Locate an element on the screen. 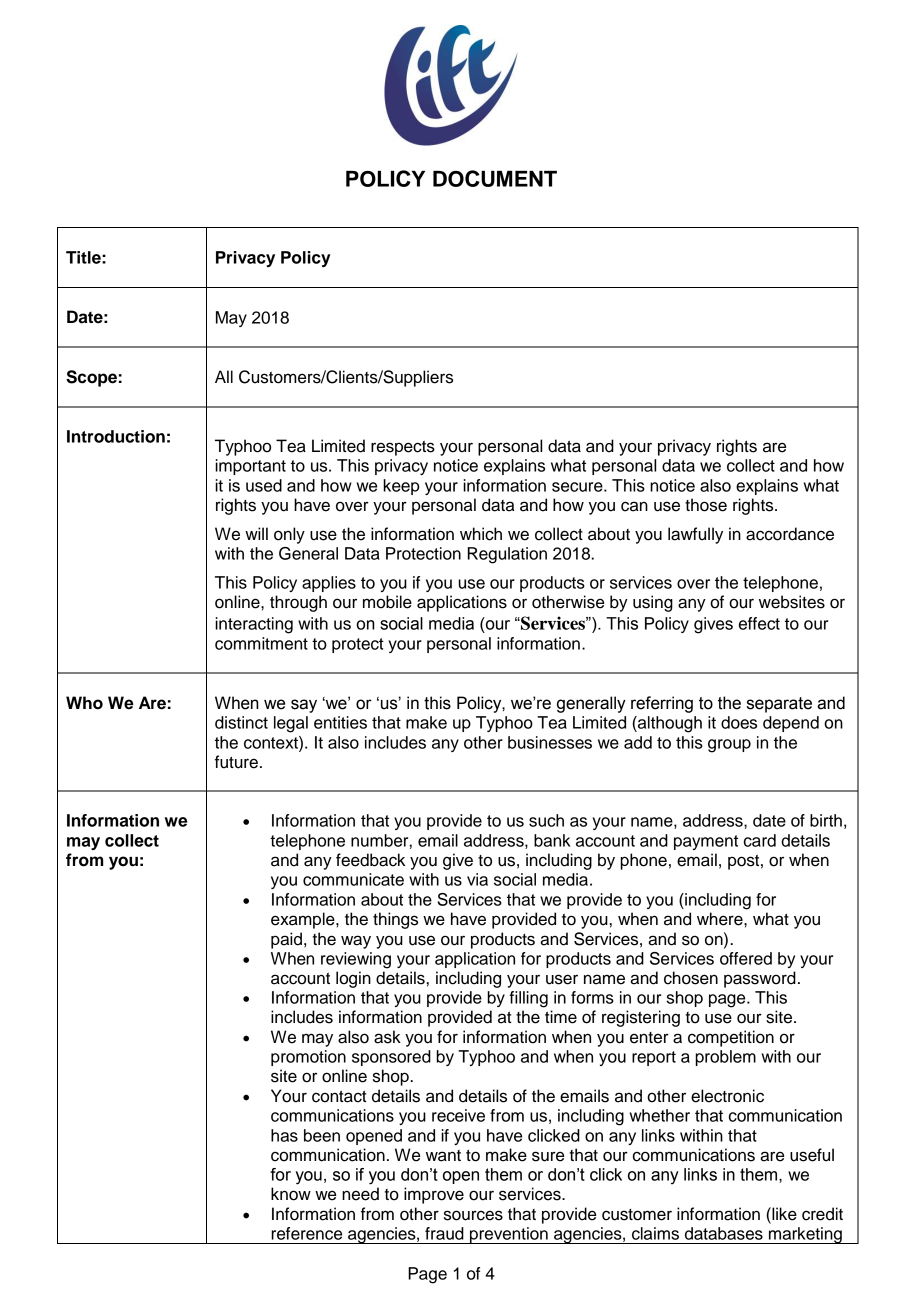 The height and width of the screenshot is (1308, 924). Scope is located at coordinates (91, 378).
